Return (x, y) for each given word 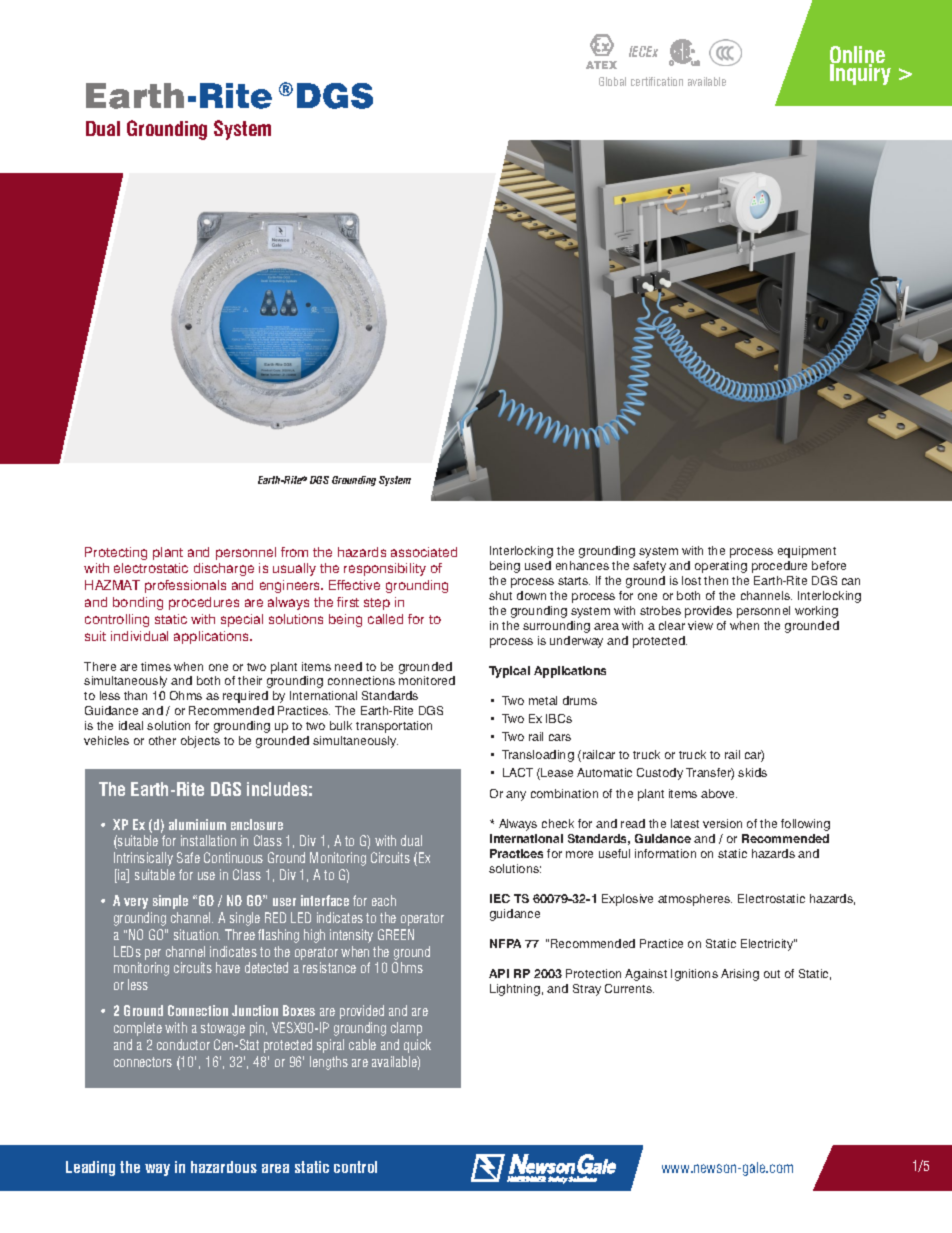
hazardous (224, 1167)
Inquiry (860, 73)
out (772, 974)
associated (424, 552)
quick (417, 1046)
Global (612, 81)
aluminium (197, 824)
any (516, 796)
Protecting (116, 553)
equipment (807, 552)
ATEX (601, 65)
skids (752, 772)
